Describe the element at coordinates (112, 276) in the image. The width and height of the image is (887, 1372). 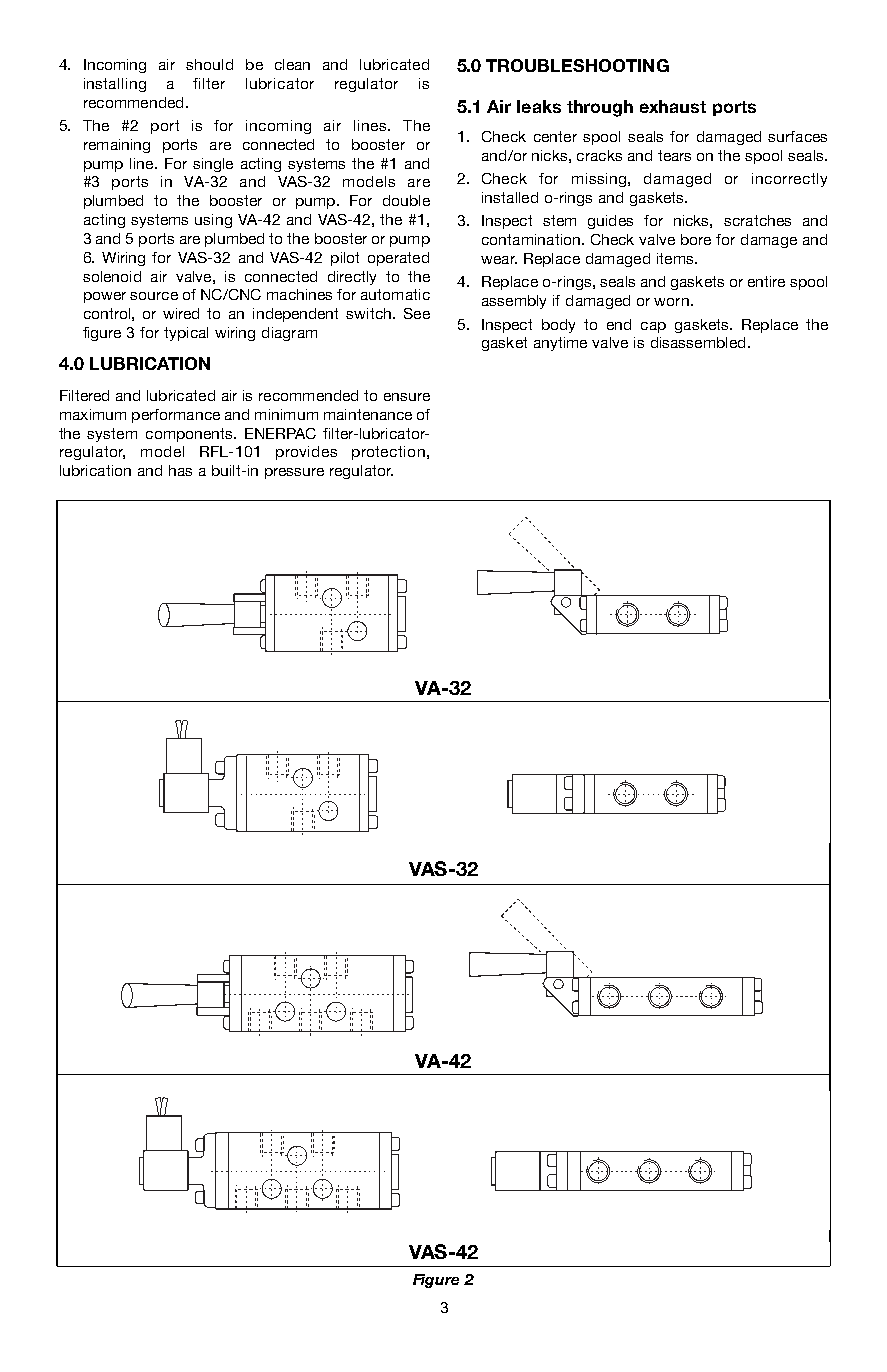
I see `solenoid` at that location.
